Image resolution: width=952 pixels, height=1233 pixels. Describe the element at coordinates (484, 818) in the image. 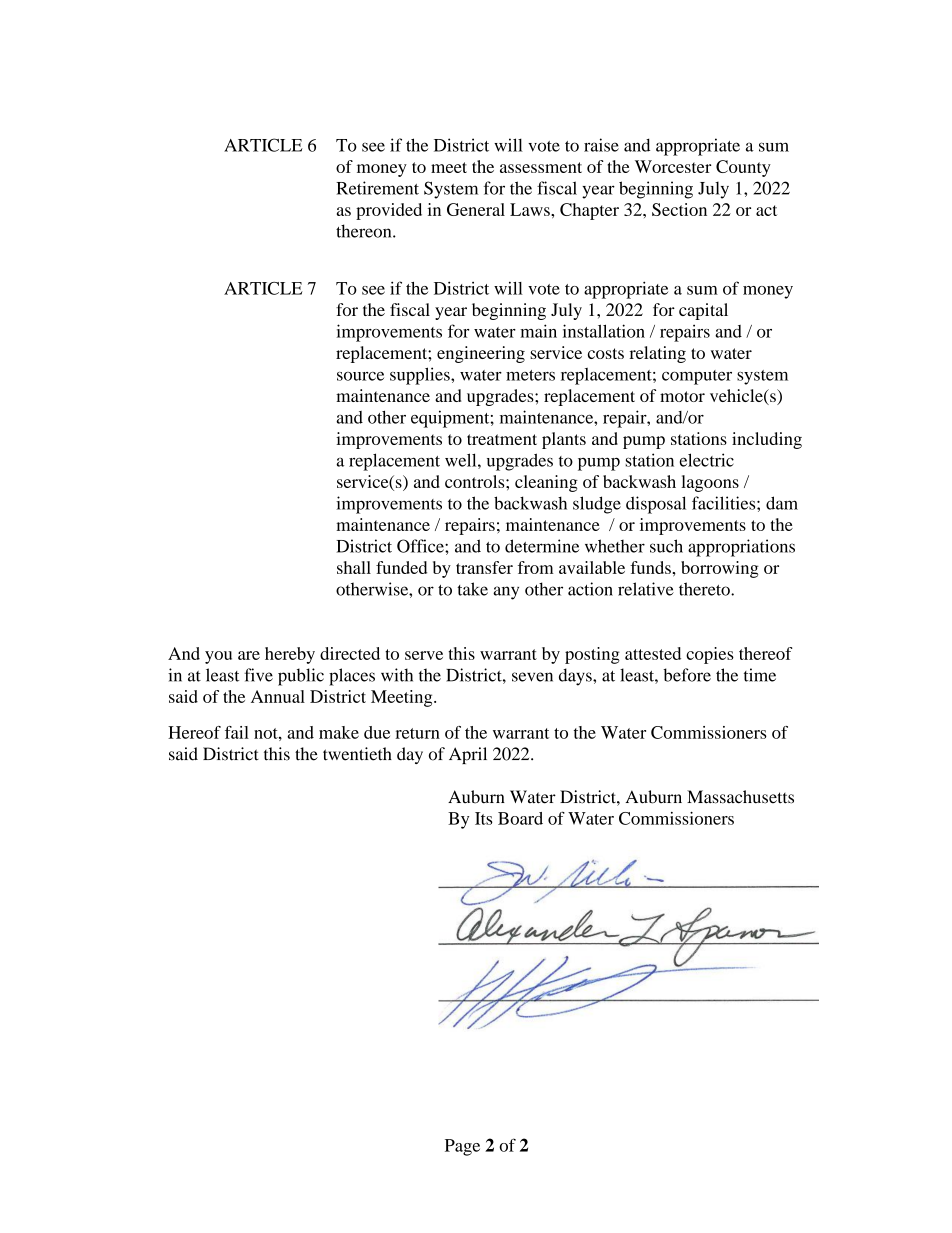

I see `Its` at that location.
